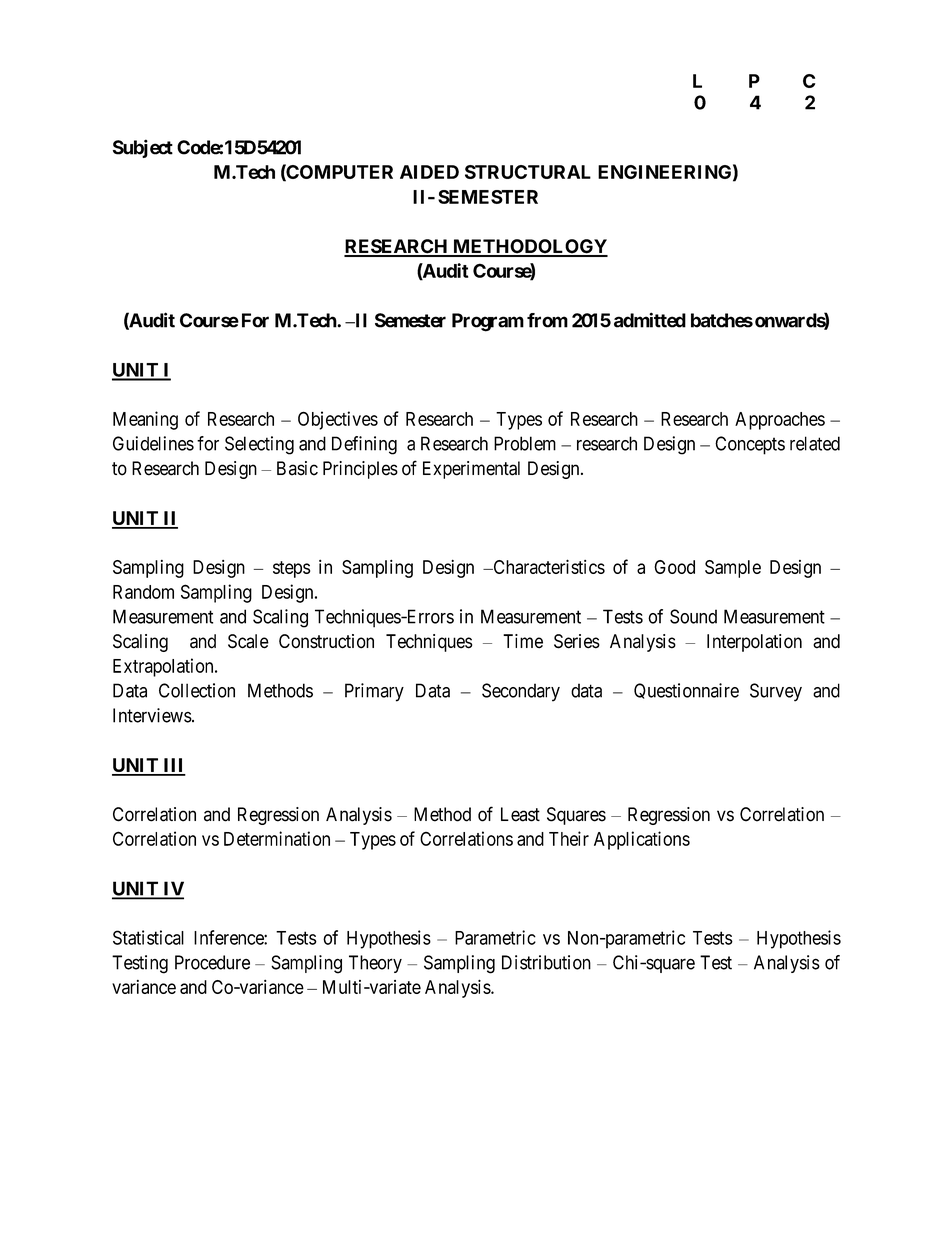 Image resolution: width=952 pixels, height=1233 pixels. What do you see at coordinates (528, 172) in the screenshot?
I see `STRUCTURAL` at bounding box center [528, 172].
